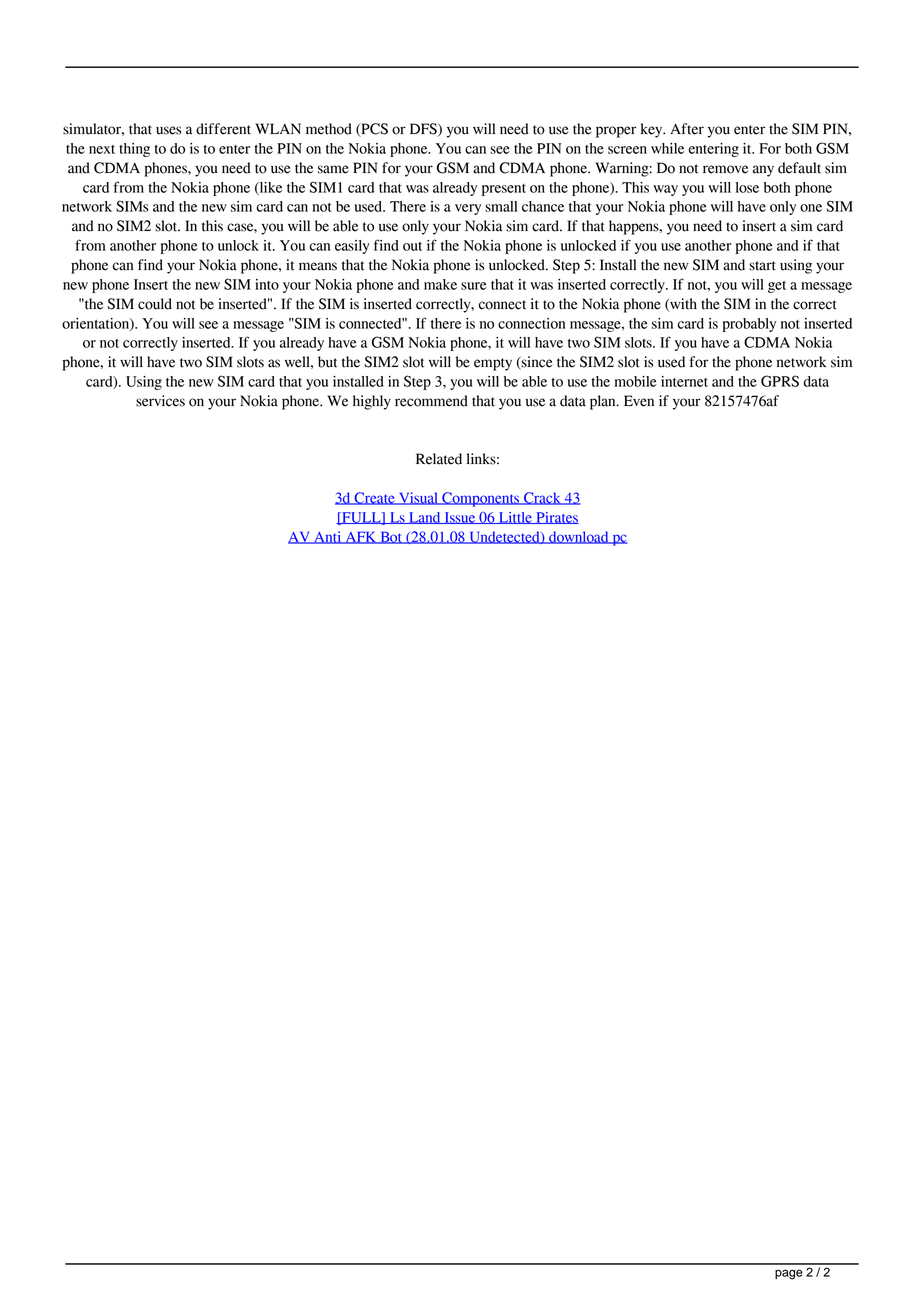 Image resolution: width=924 pixels, height=1308 pixels. I want to click on page, so click(789, 1274).
